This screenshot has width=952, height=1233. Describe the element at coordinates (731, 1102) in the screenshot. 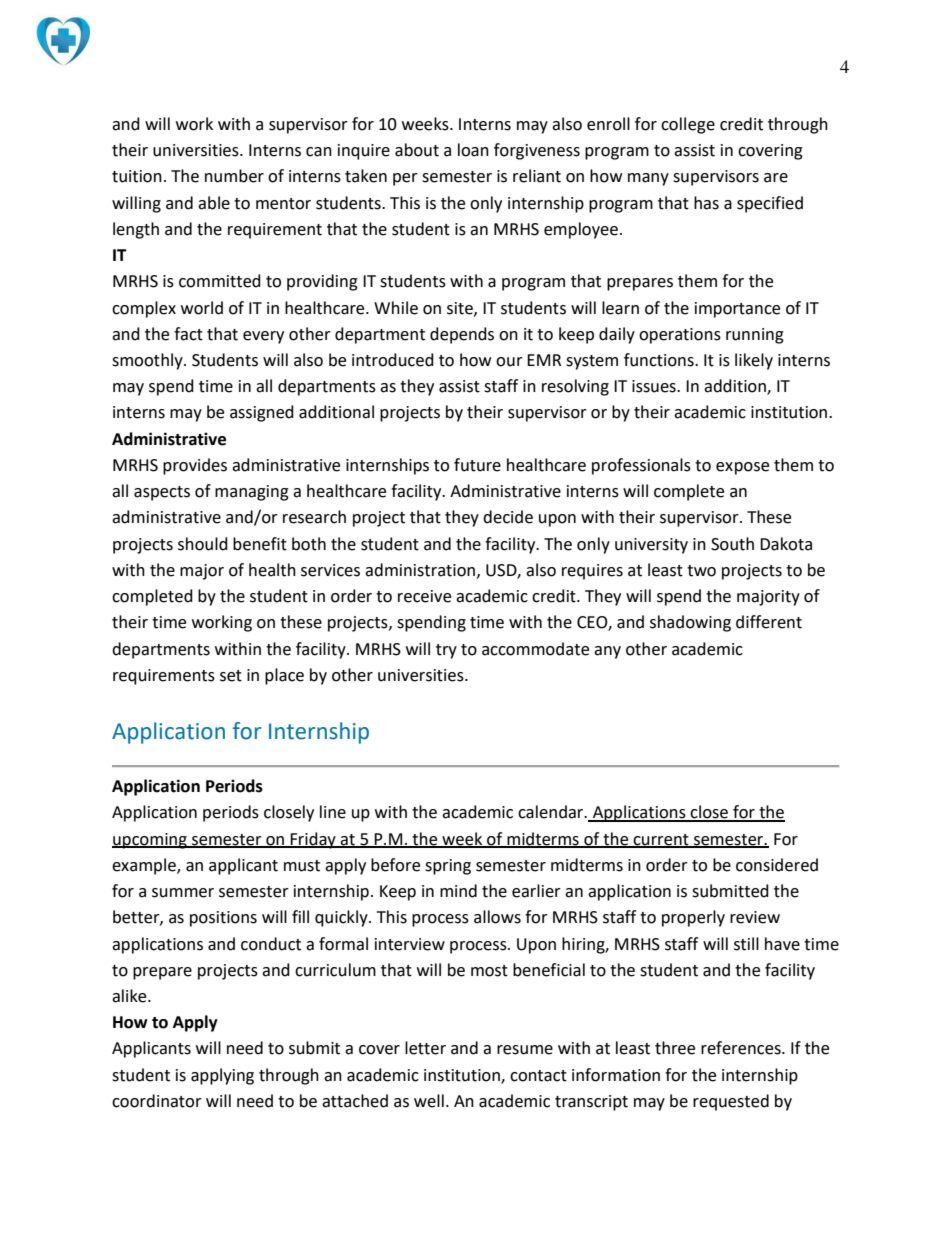

I see `requested` at that location.
